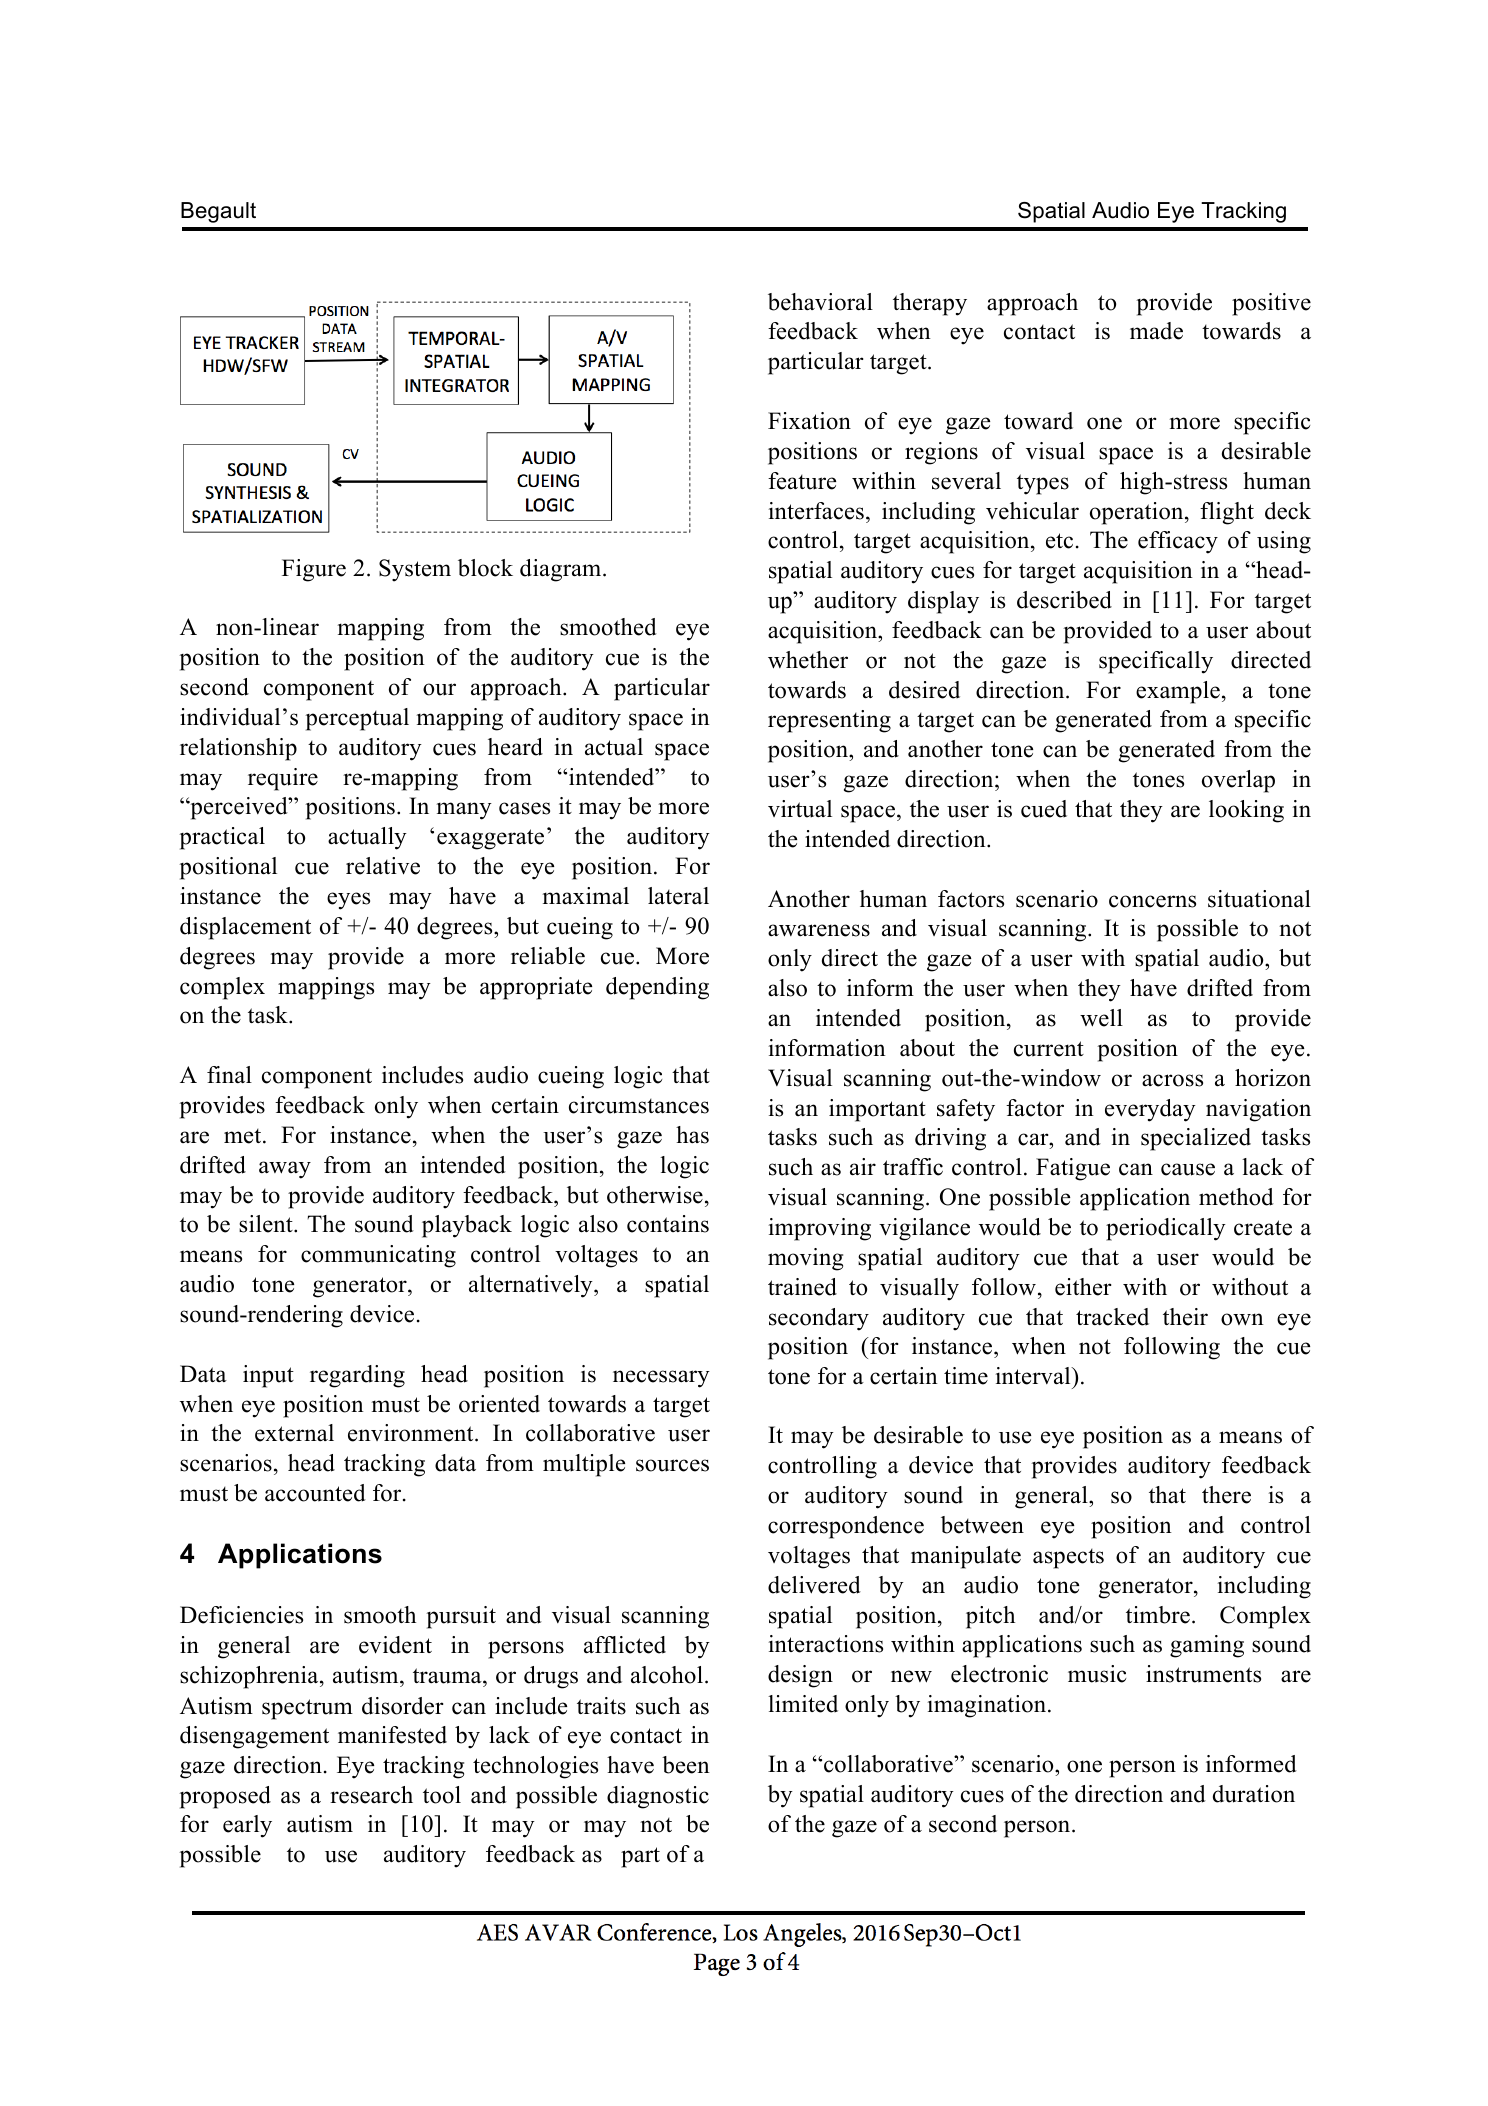 This screenshot has width=1488, height=2106. I want to click on made, so click(1156, 331).
